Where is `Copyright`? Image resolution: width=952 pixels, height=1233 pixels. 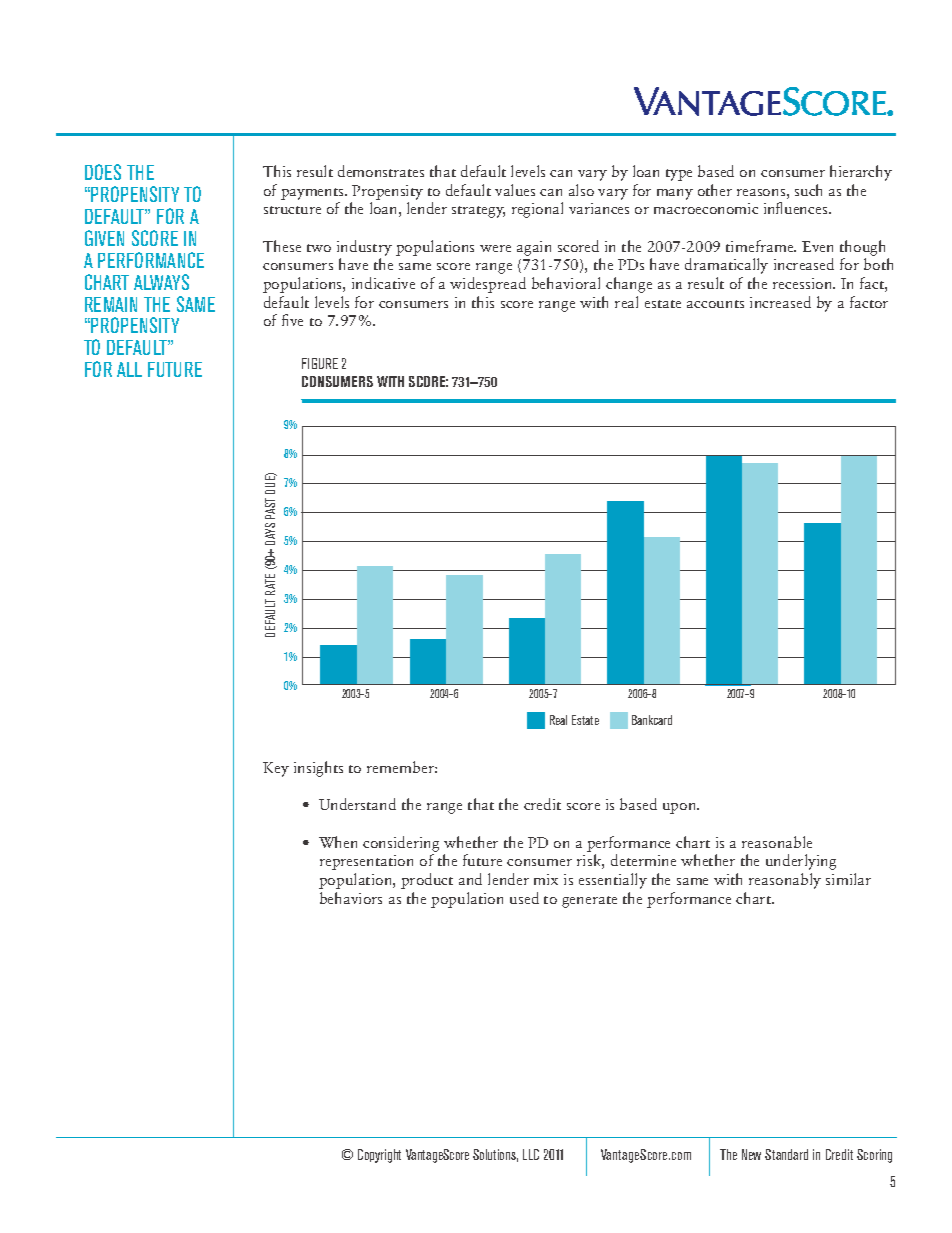
Copyright is located at coordinates (379, 1156).
